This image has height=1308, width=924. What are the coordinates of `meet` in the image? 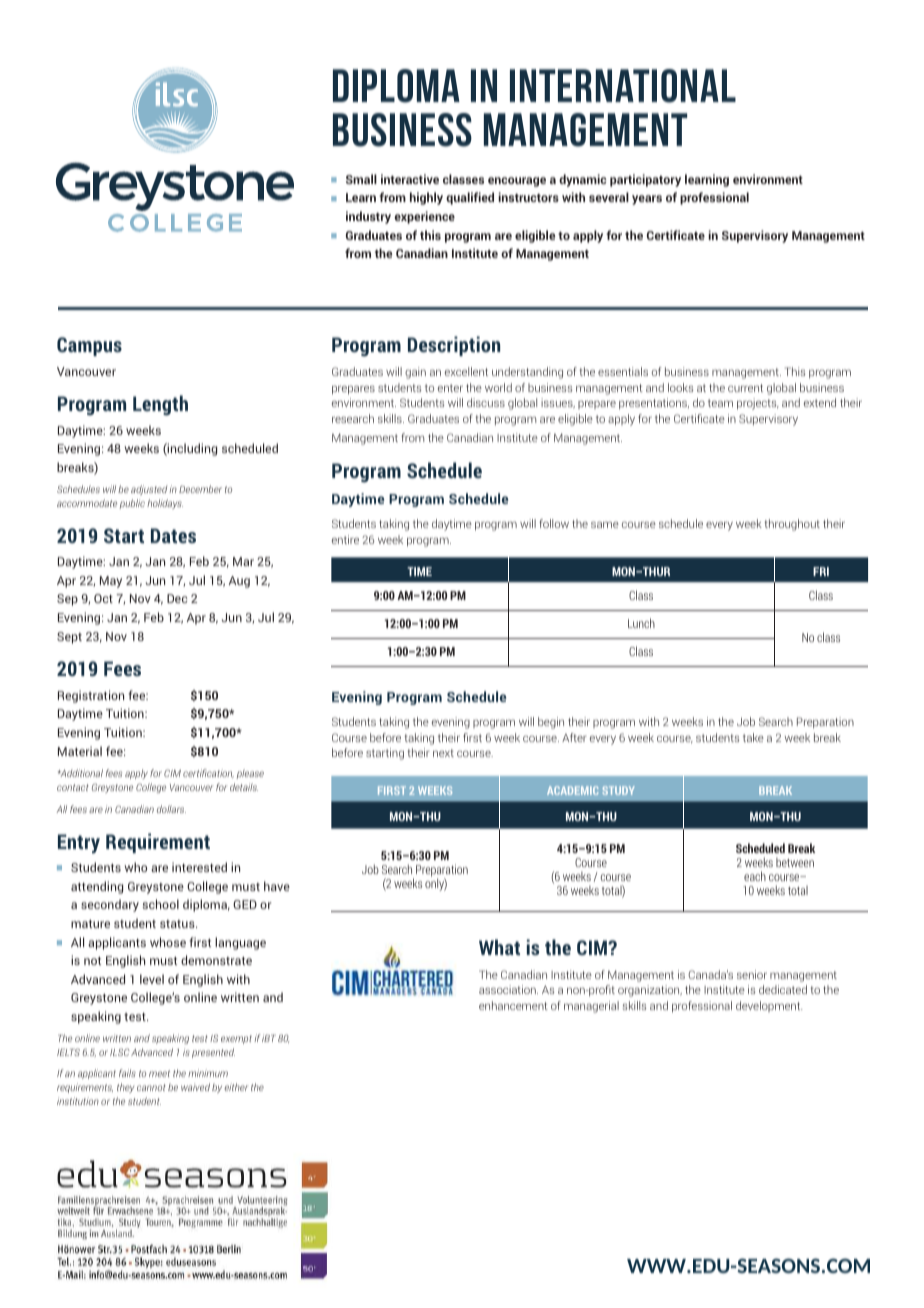 It's located at (159, 1073).
